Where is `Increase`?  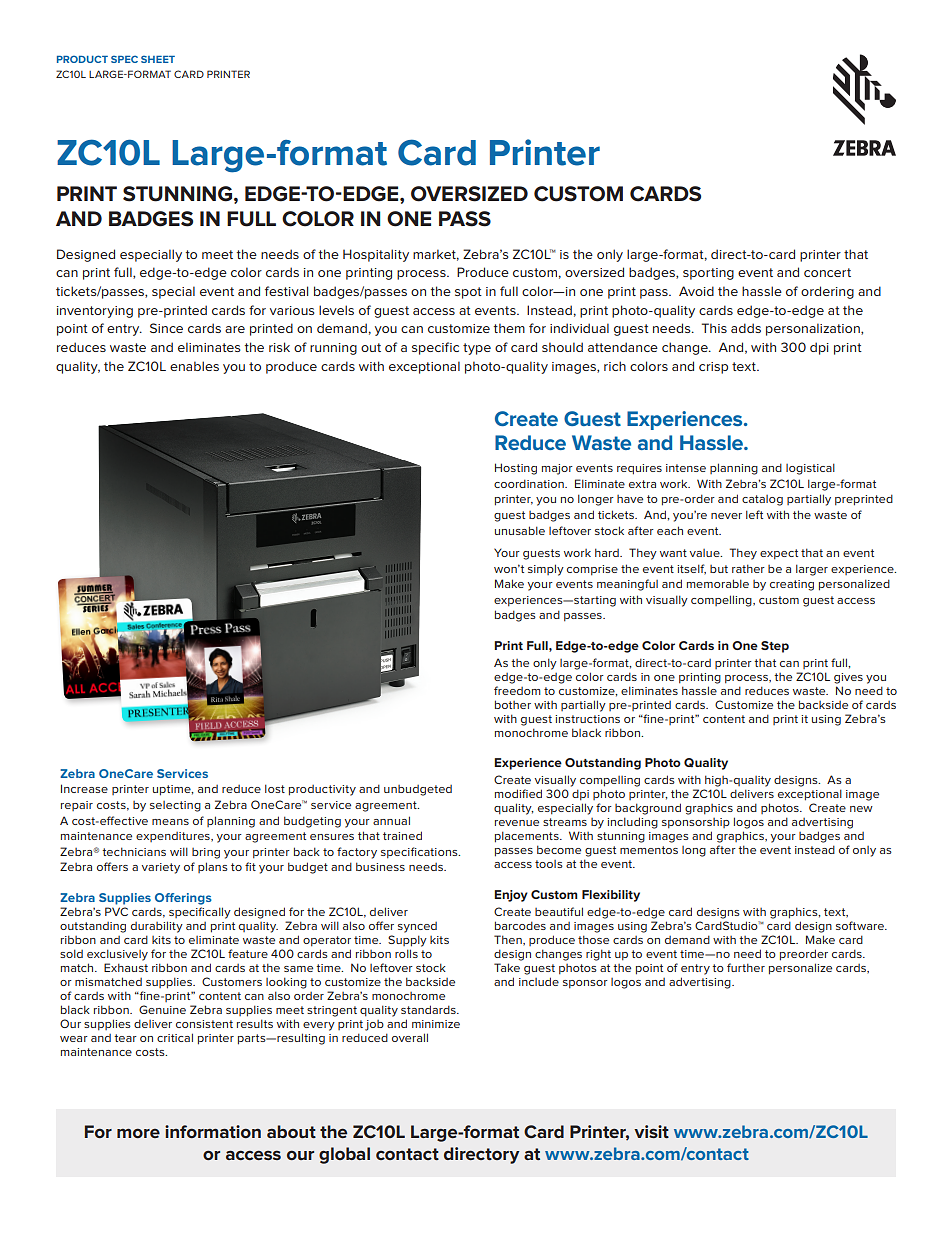 Increase is located at coordinates (84, 788).
